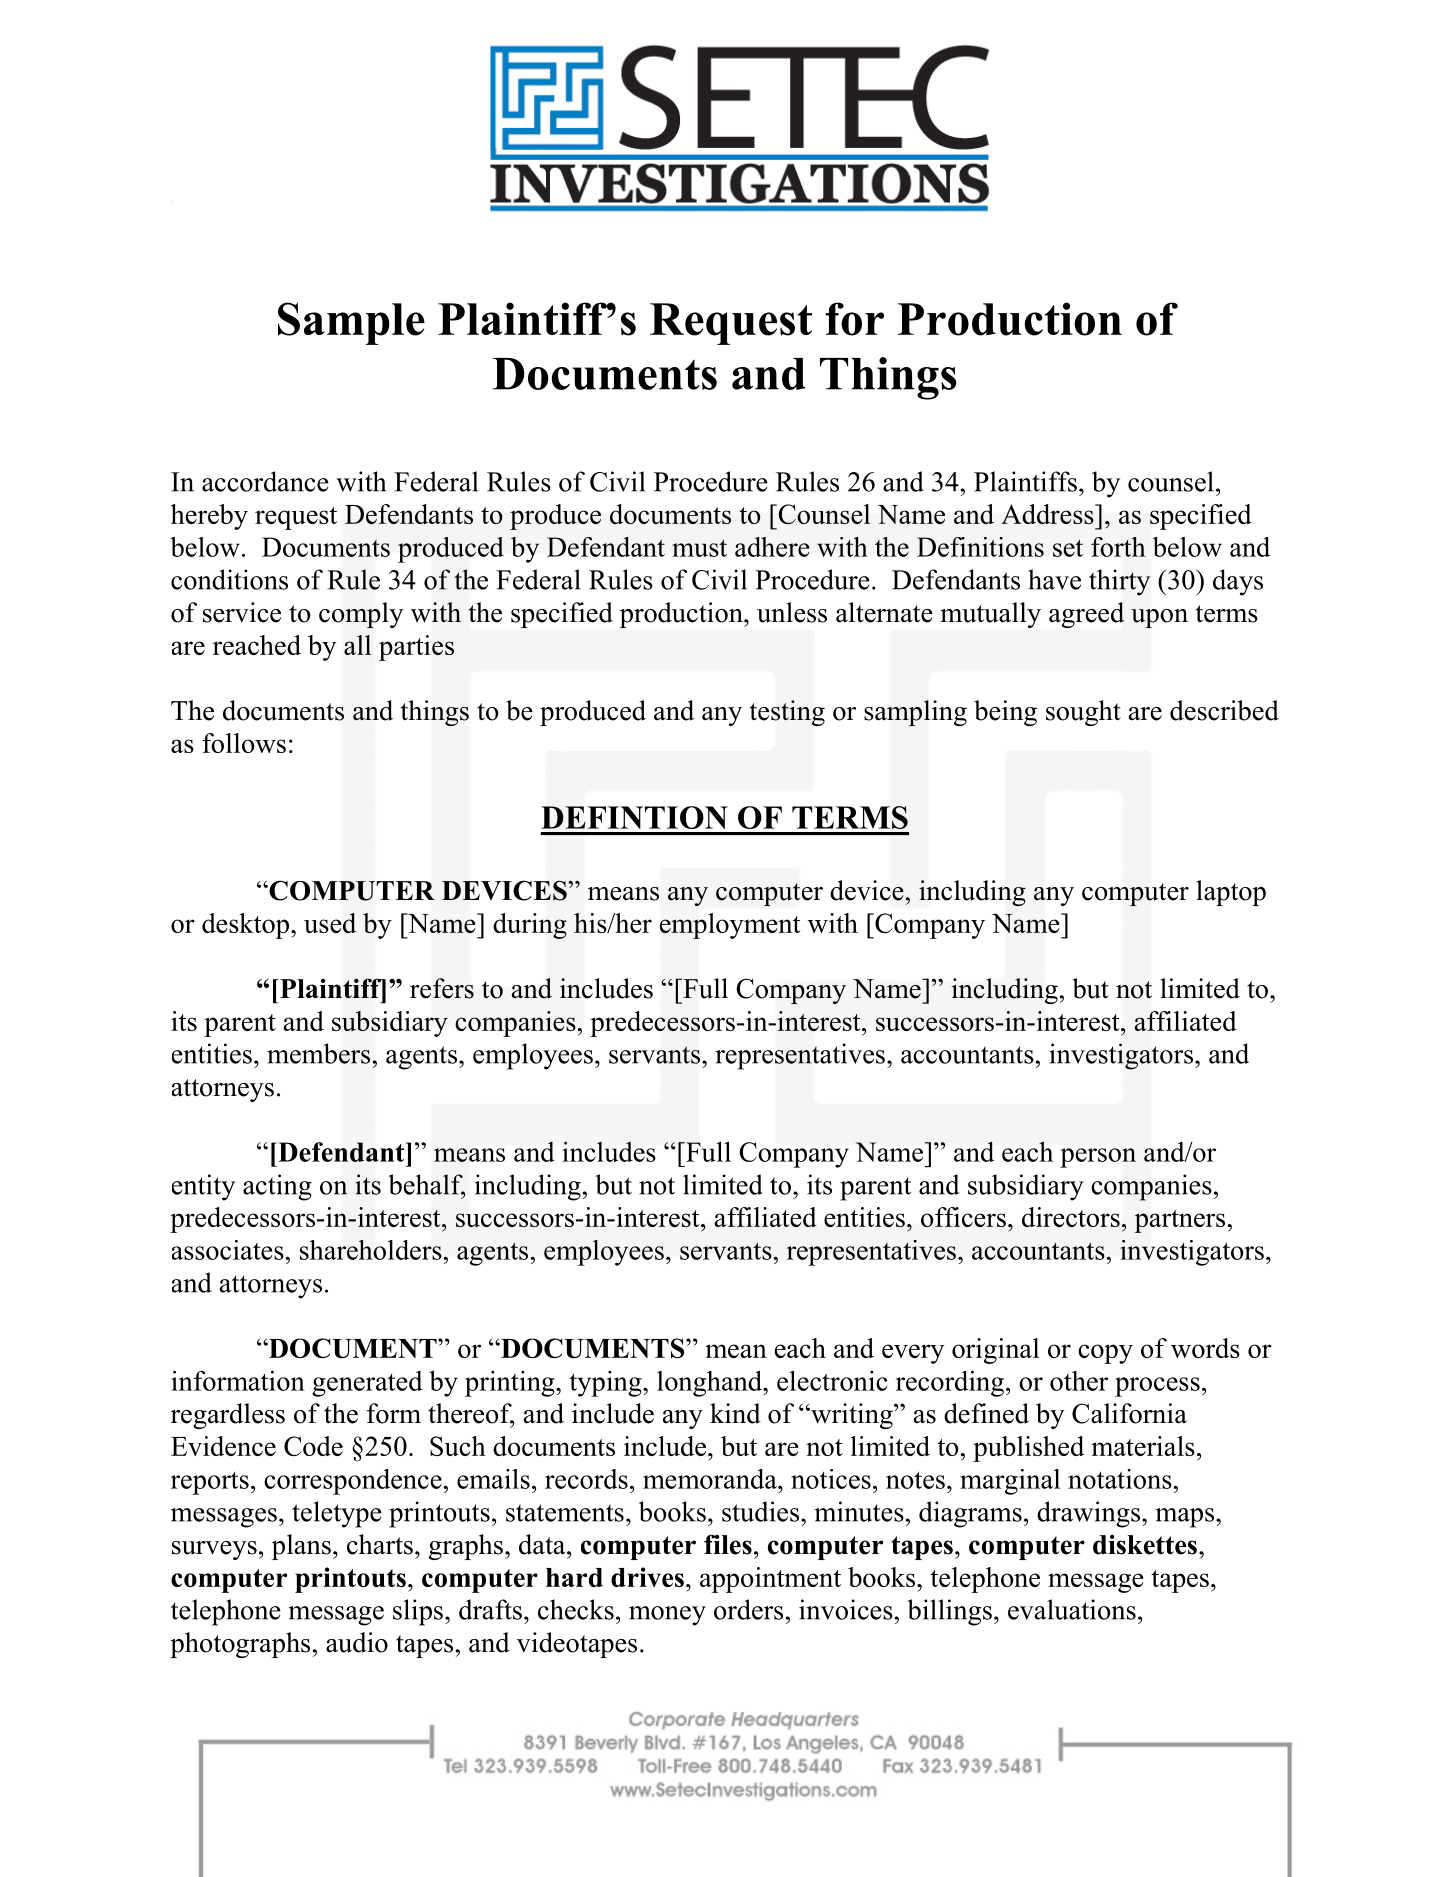  Describe the element at coordinates (748, 1609) in the screenshot. I see `orders` at that location.
